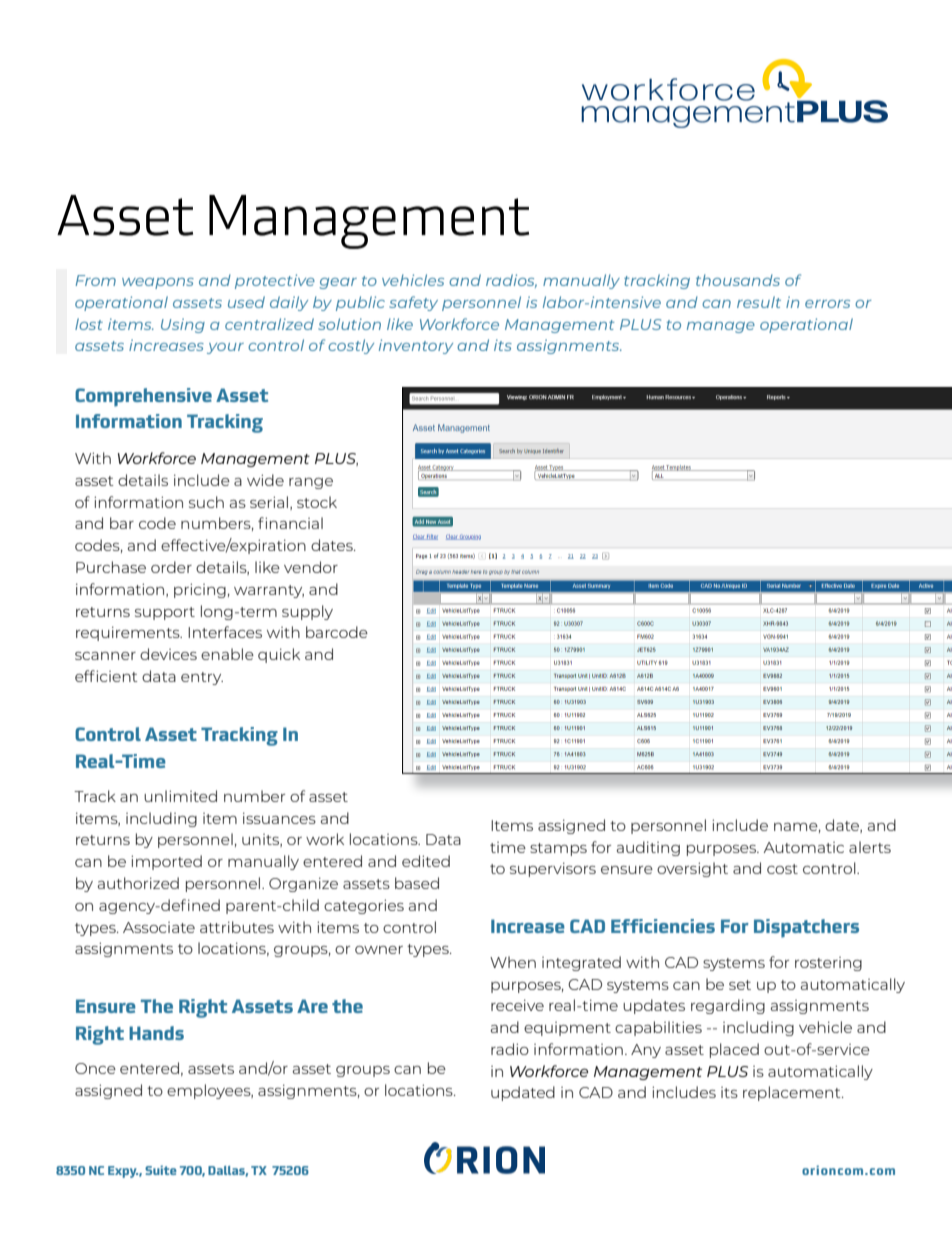  Describe the element at coordinates (870, 847) in the page. I see `alerts` at that location.
